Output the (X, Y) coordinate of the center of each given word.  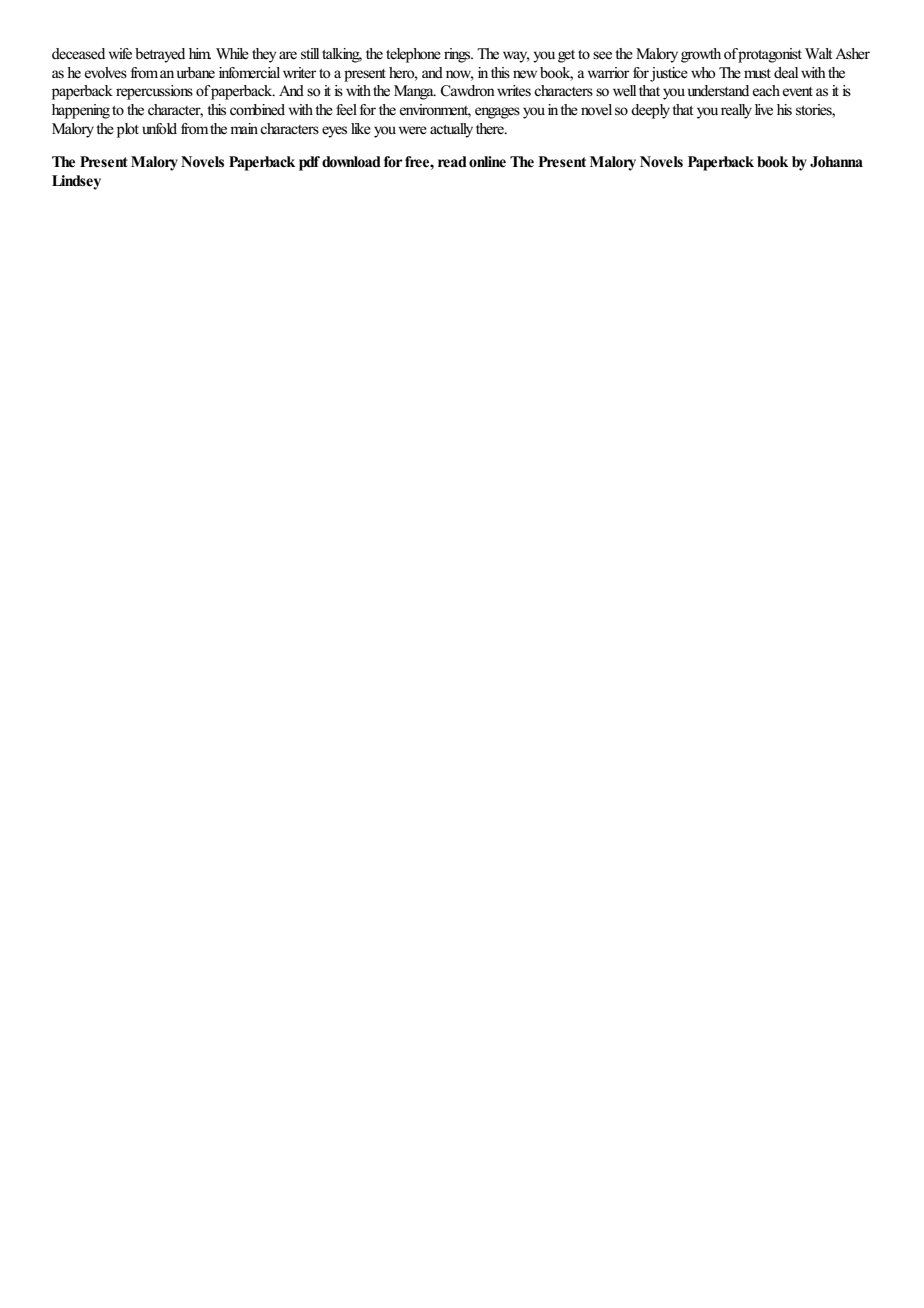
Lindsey (76, 182)
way (516, 57)
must (757, 73)
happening (81, 111)
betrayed (160, 55)
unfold (159, 129)
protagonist (770, 55)
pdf (309, 163)
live (764, 109)
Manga (415, 92)
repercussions (154, 92)
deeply (650, 111)
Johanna (836, 162)
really (736, 111)
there (491, 129)
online (487, 162)
